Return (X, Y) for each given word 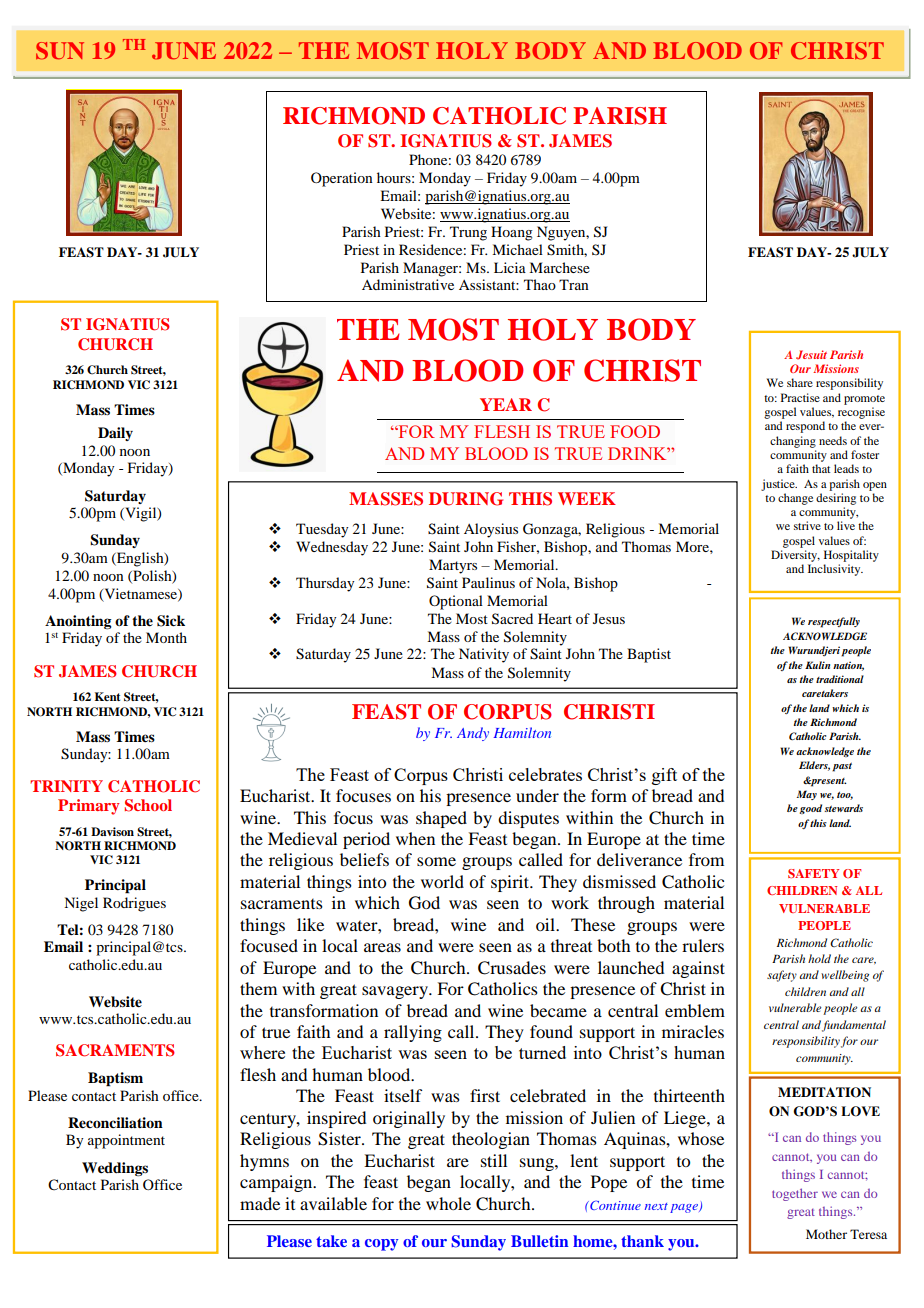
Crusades (512, 968)
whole (448, 1203)
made (260, 1203)
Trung (468, 233)
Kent (107, 696)
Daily (115, 434)
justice (779, 485)
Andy (473, 734)
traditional (840, 679)
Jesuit (811, 355)
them (258, 988)
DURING (466, 499)
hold (819, 958)
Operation (342, 179)
